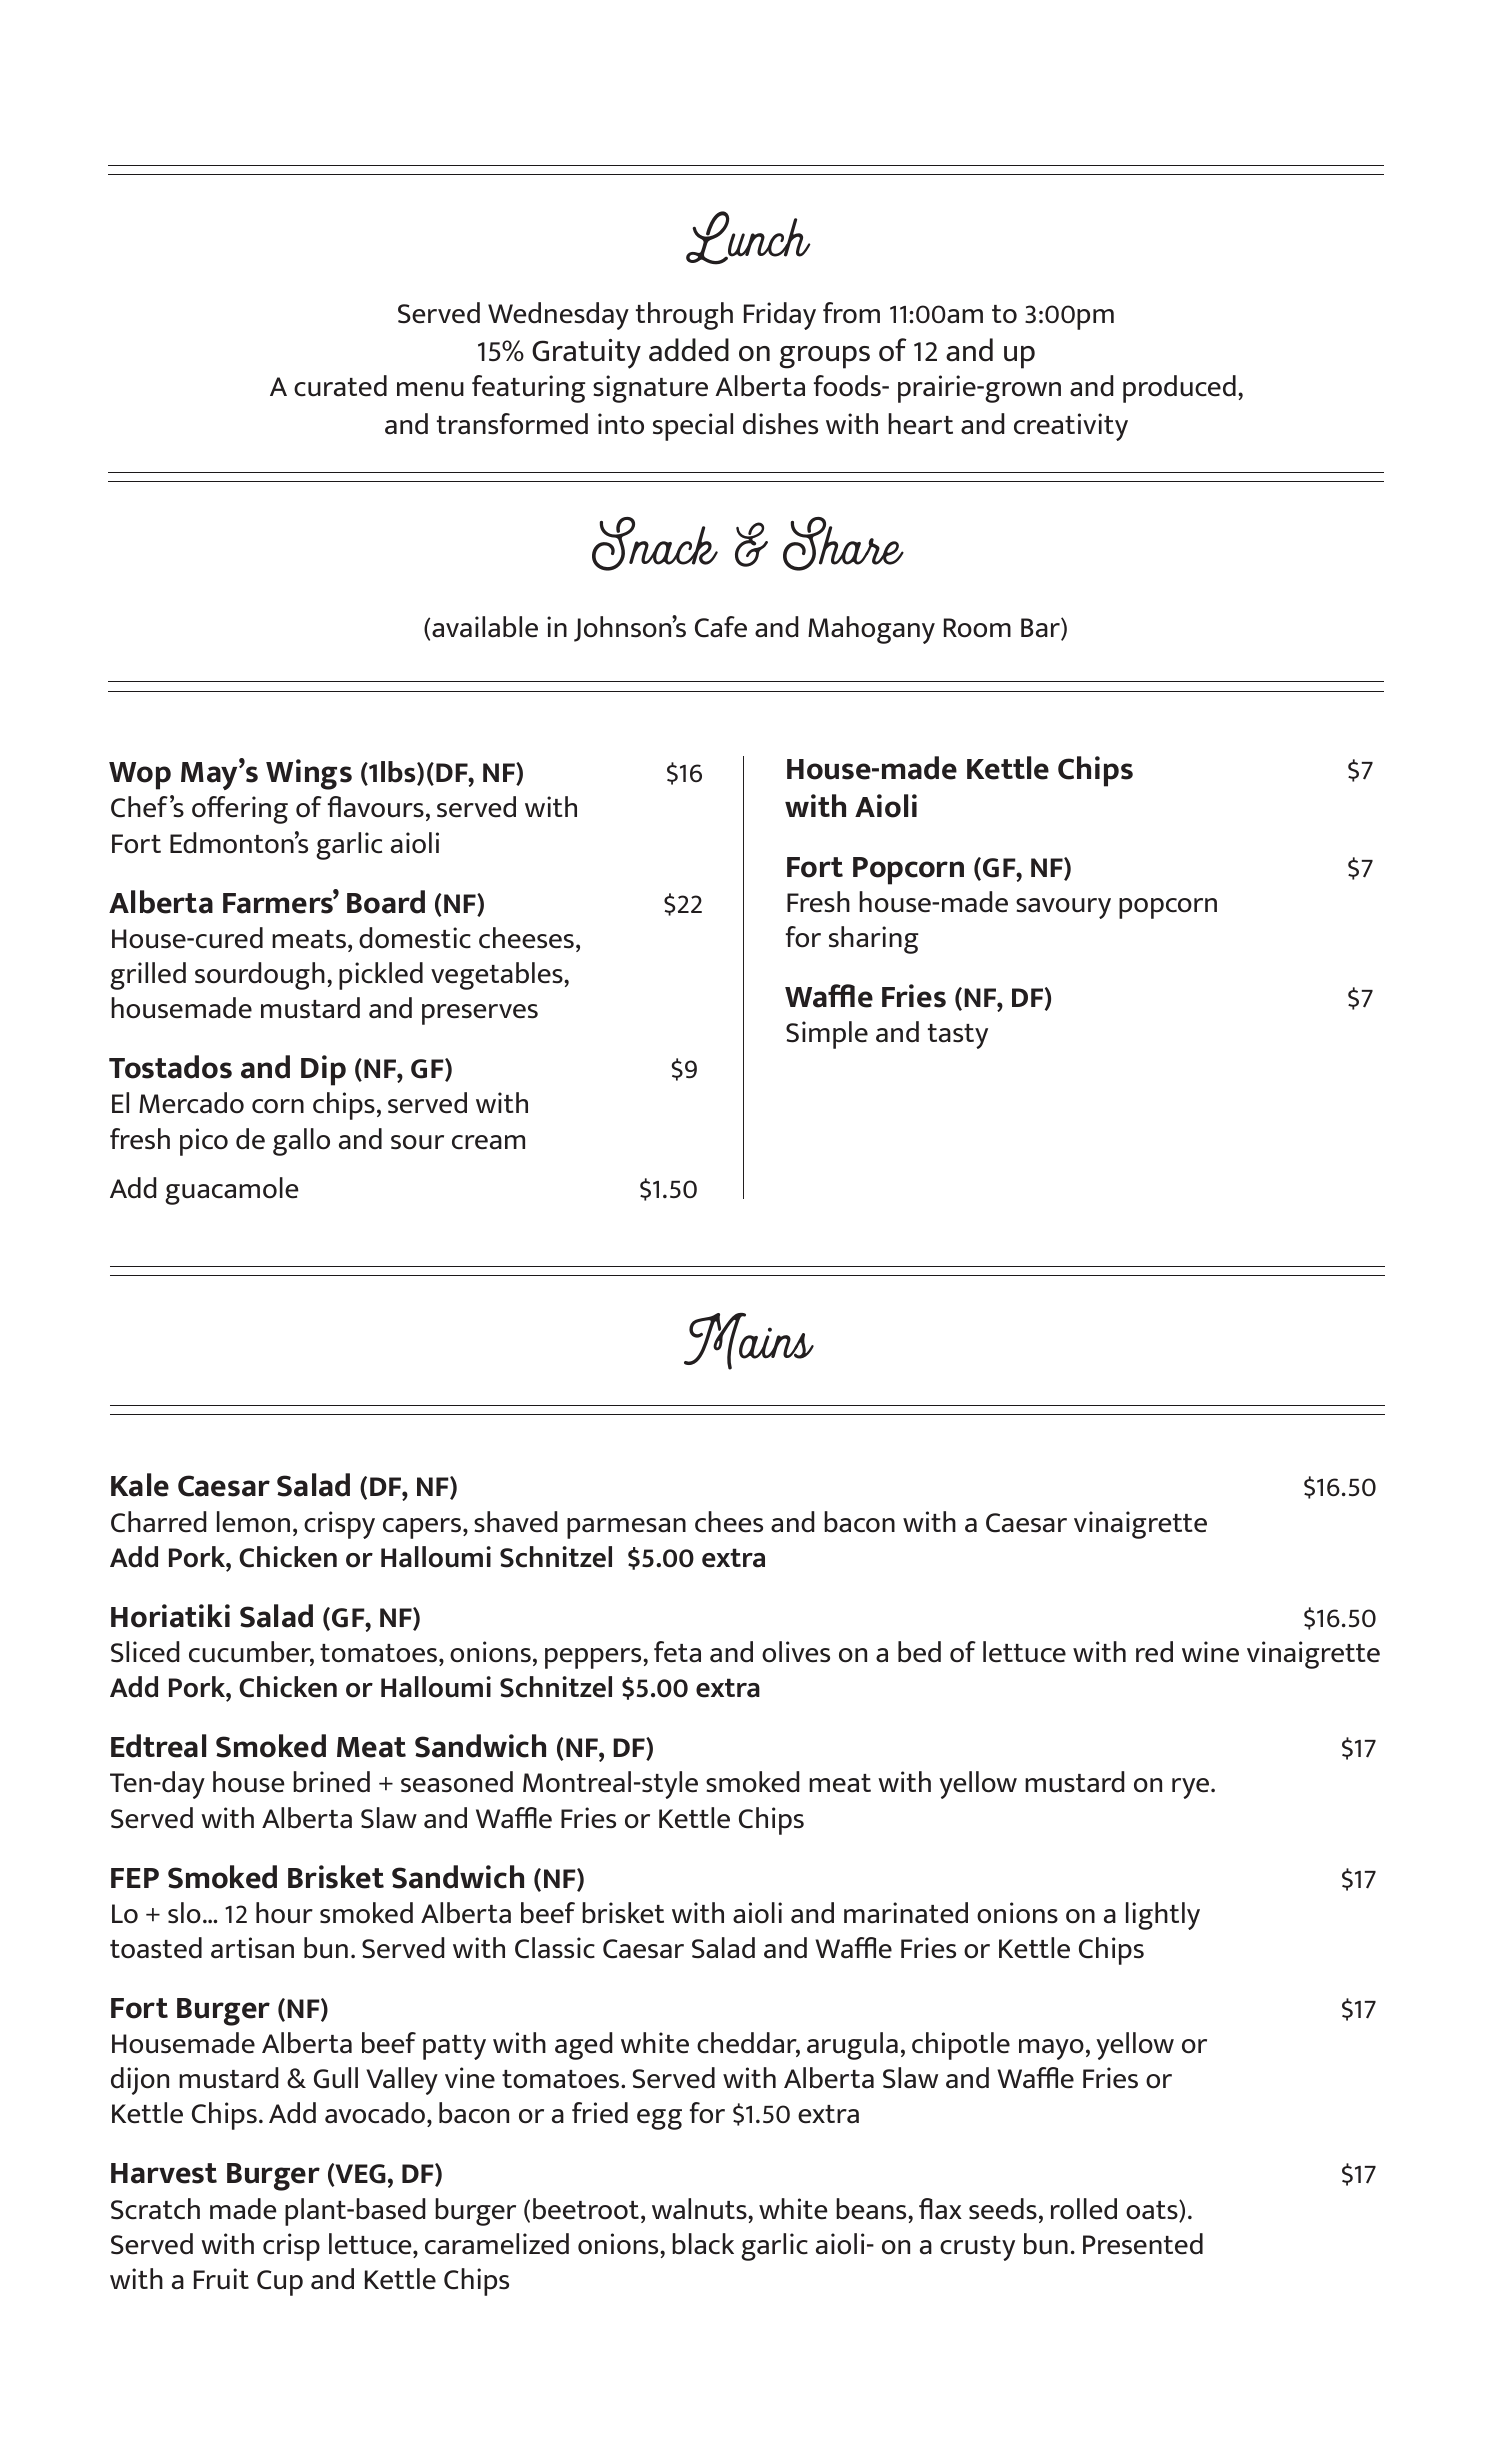  I want to click on Mains, so click(749, 1341).
